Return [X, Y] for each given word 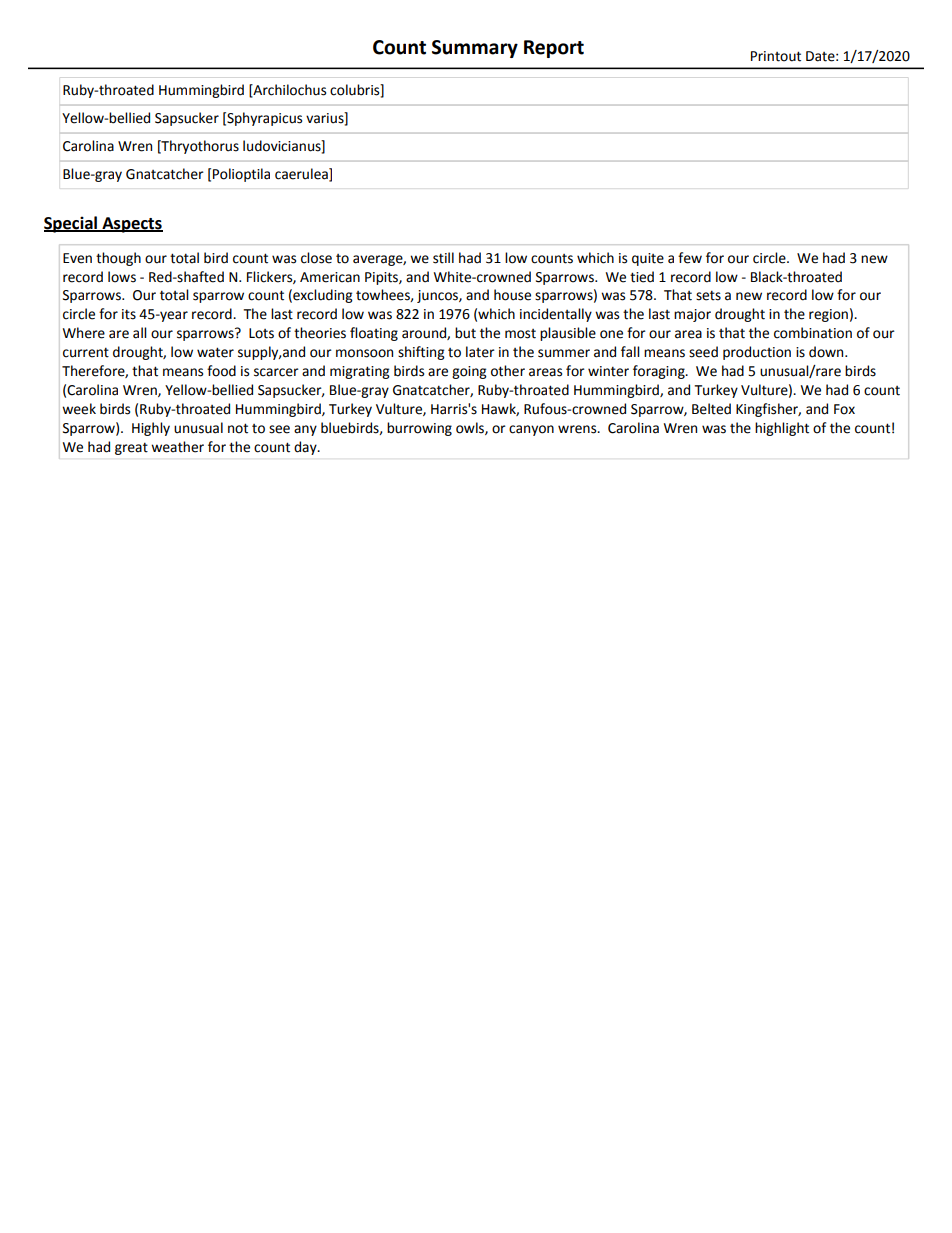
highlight [782, 429]
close [316, 258]
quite [648, 259]
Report [554, 49]
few [690, 258]
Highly [151, 429]
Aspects [131, 225]
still [443, 258]
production [757, 353]
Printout [776, 56]
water [215, 352]
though [118, 259]
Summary [475, 49]
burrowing [419, 429]
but [465, 333]
